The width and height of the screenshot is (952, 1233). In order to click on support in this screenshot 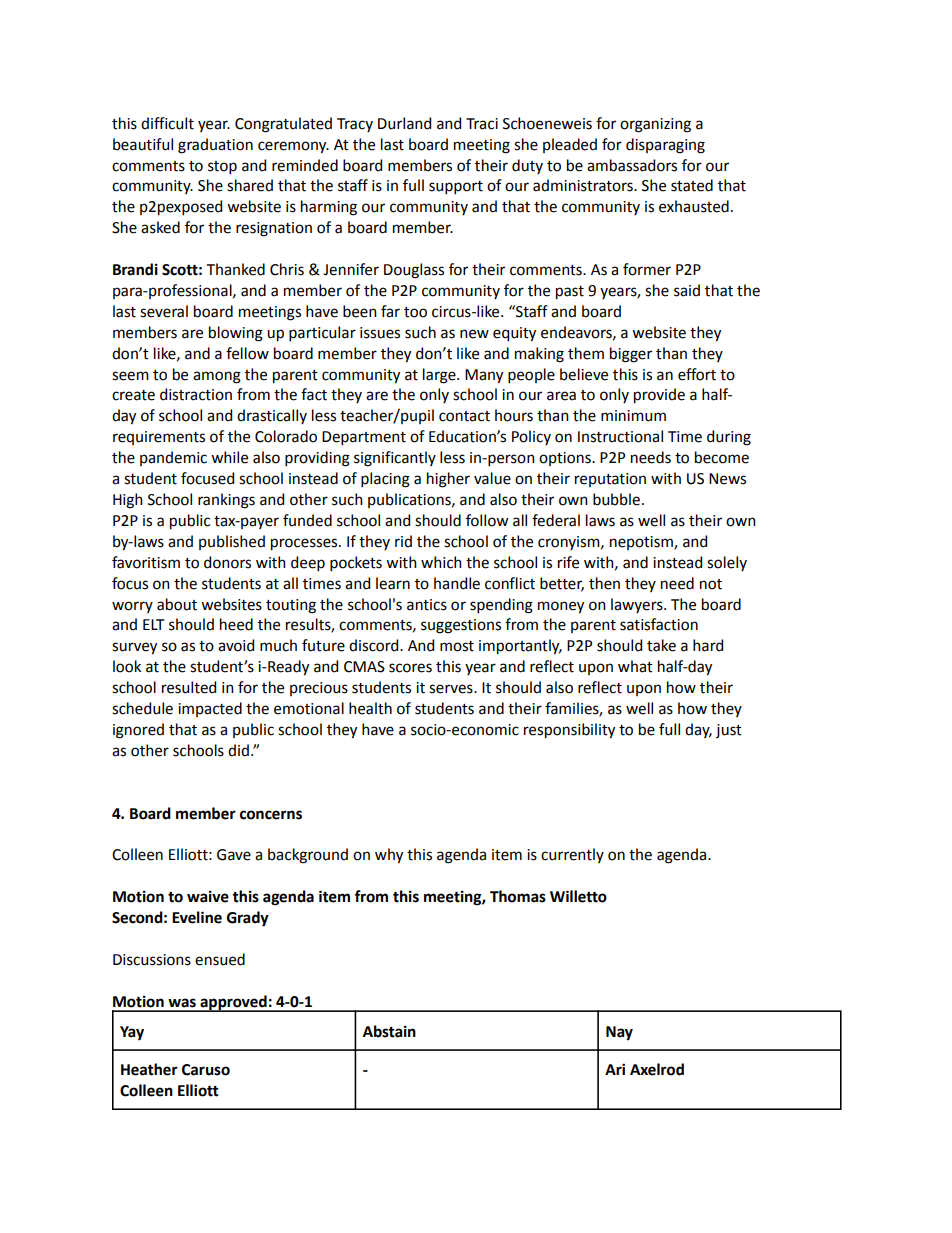, I will do `click(456, 187)`.
